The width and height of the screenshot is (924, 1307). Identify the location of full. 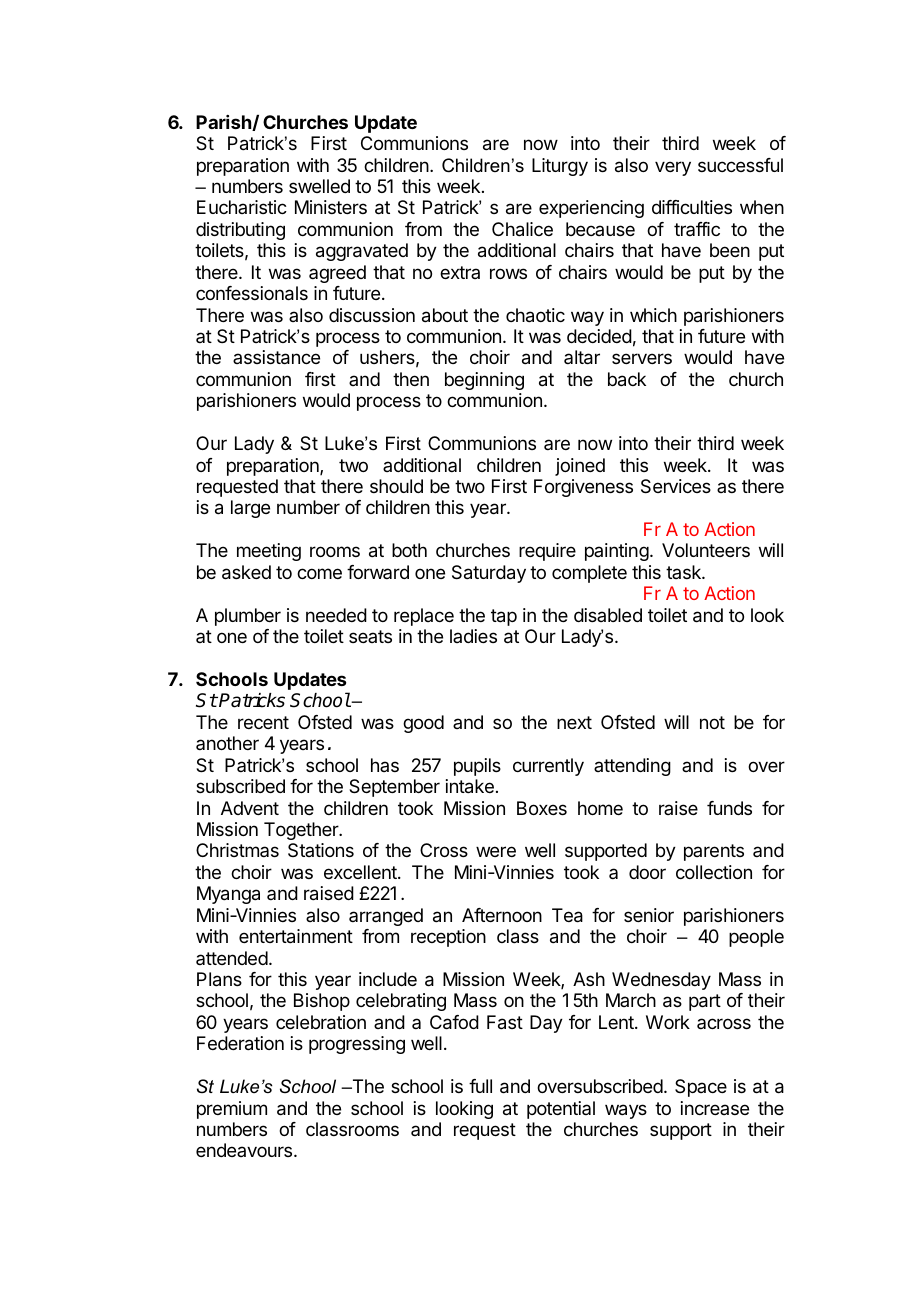
(480, 1086).
